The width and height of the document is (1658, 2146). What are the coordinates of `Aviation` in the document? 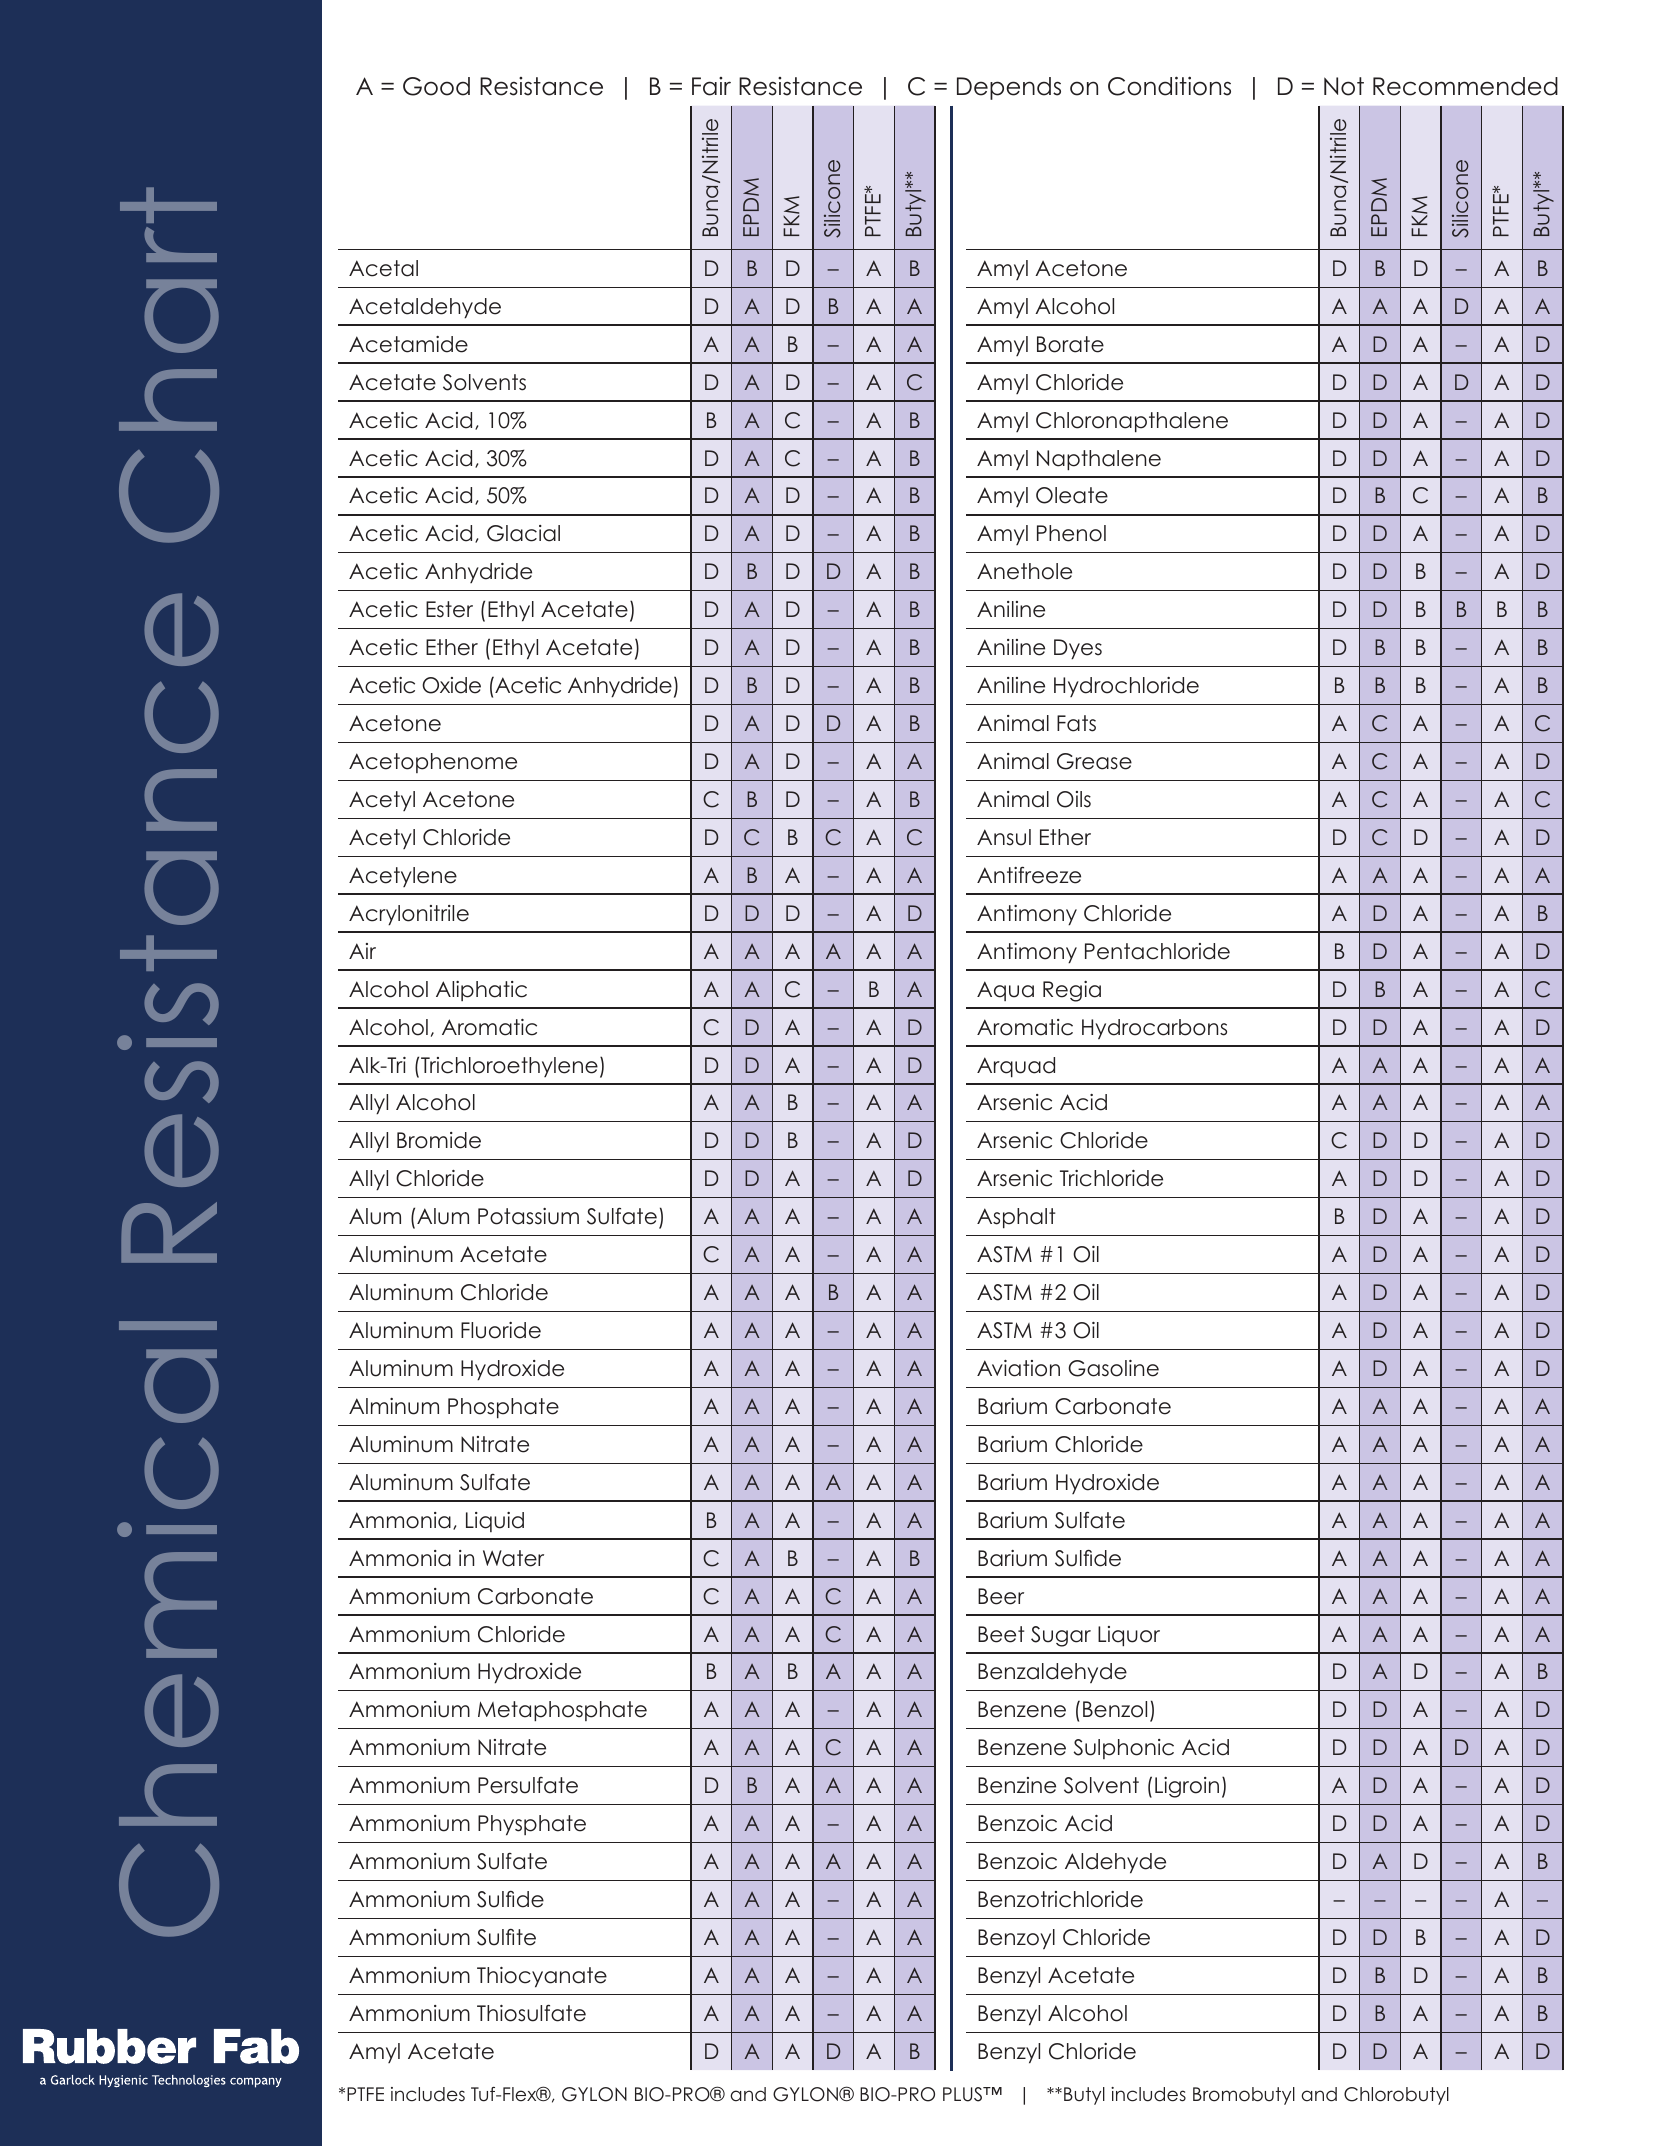 It's located at (1018, 1368).
